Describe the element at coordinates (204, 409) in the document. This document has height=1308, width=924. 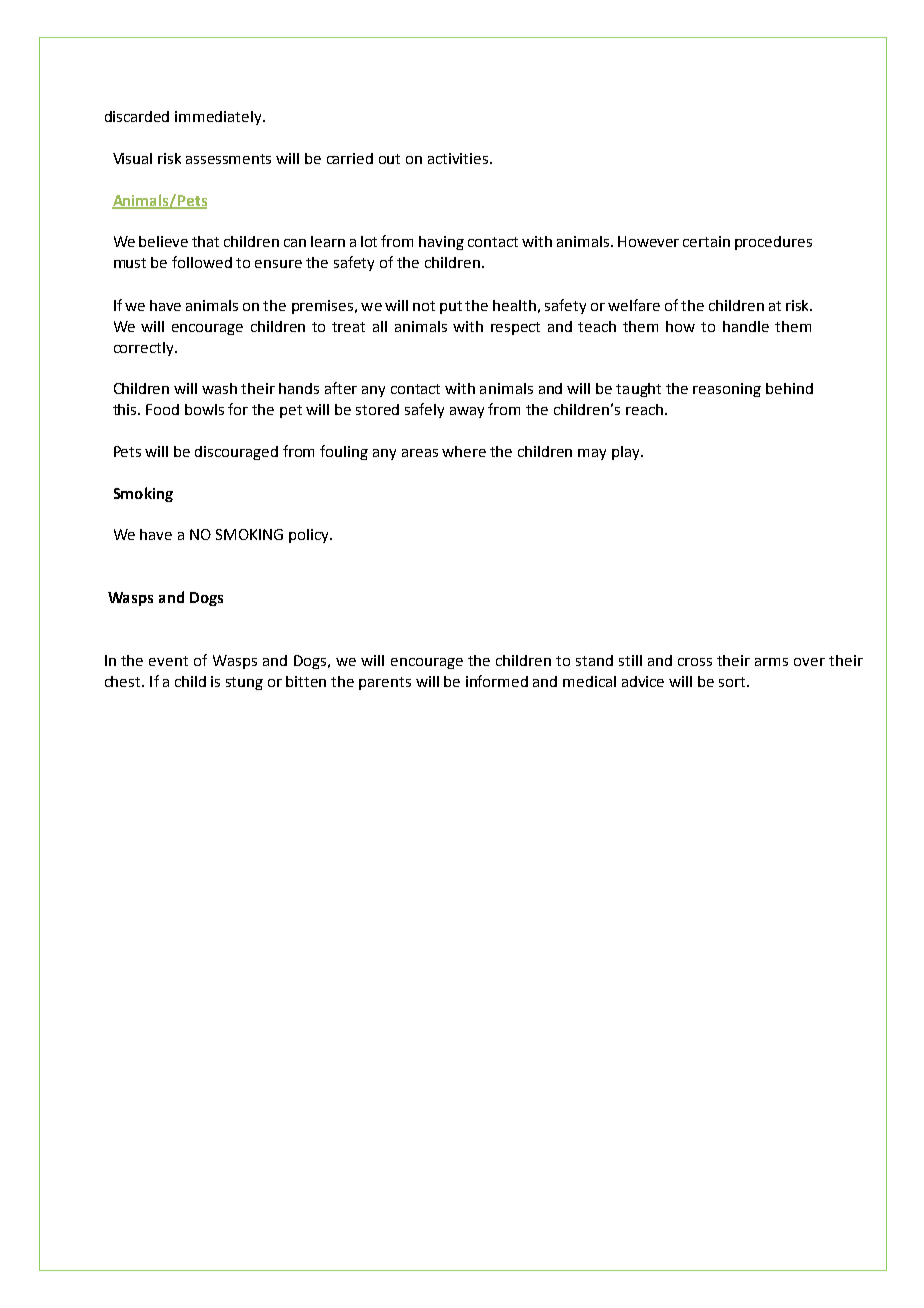
I see `bowls` at that location.
